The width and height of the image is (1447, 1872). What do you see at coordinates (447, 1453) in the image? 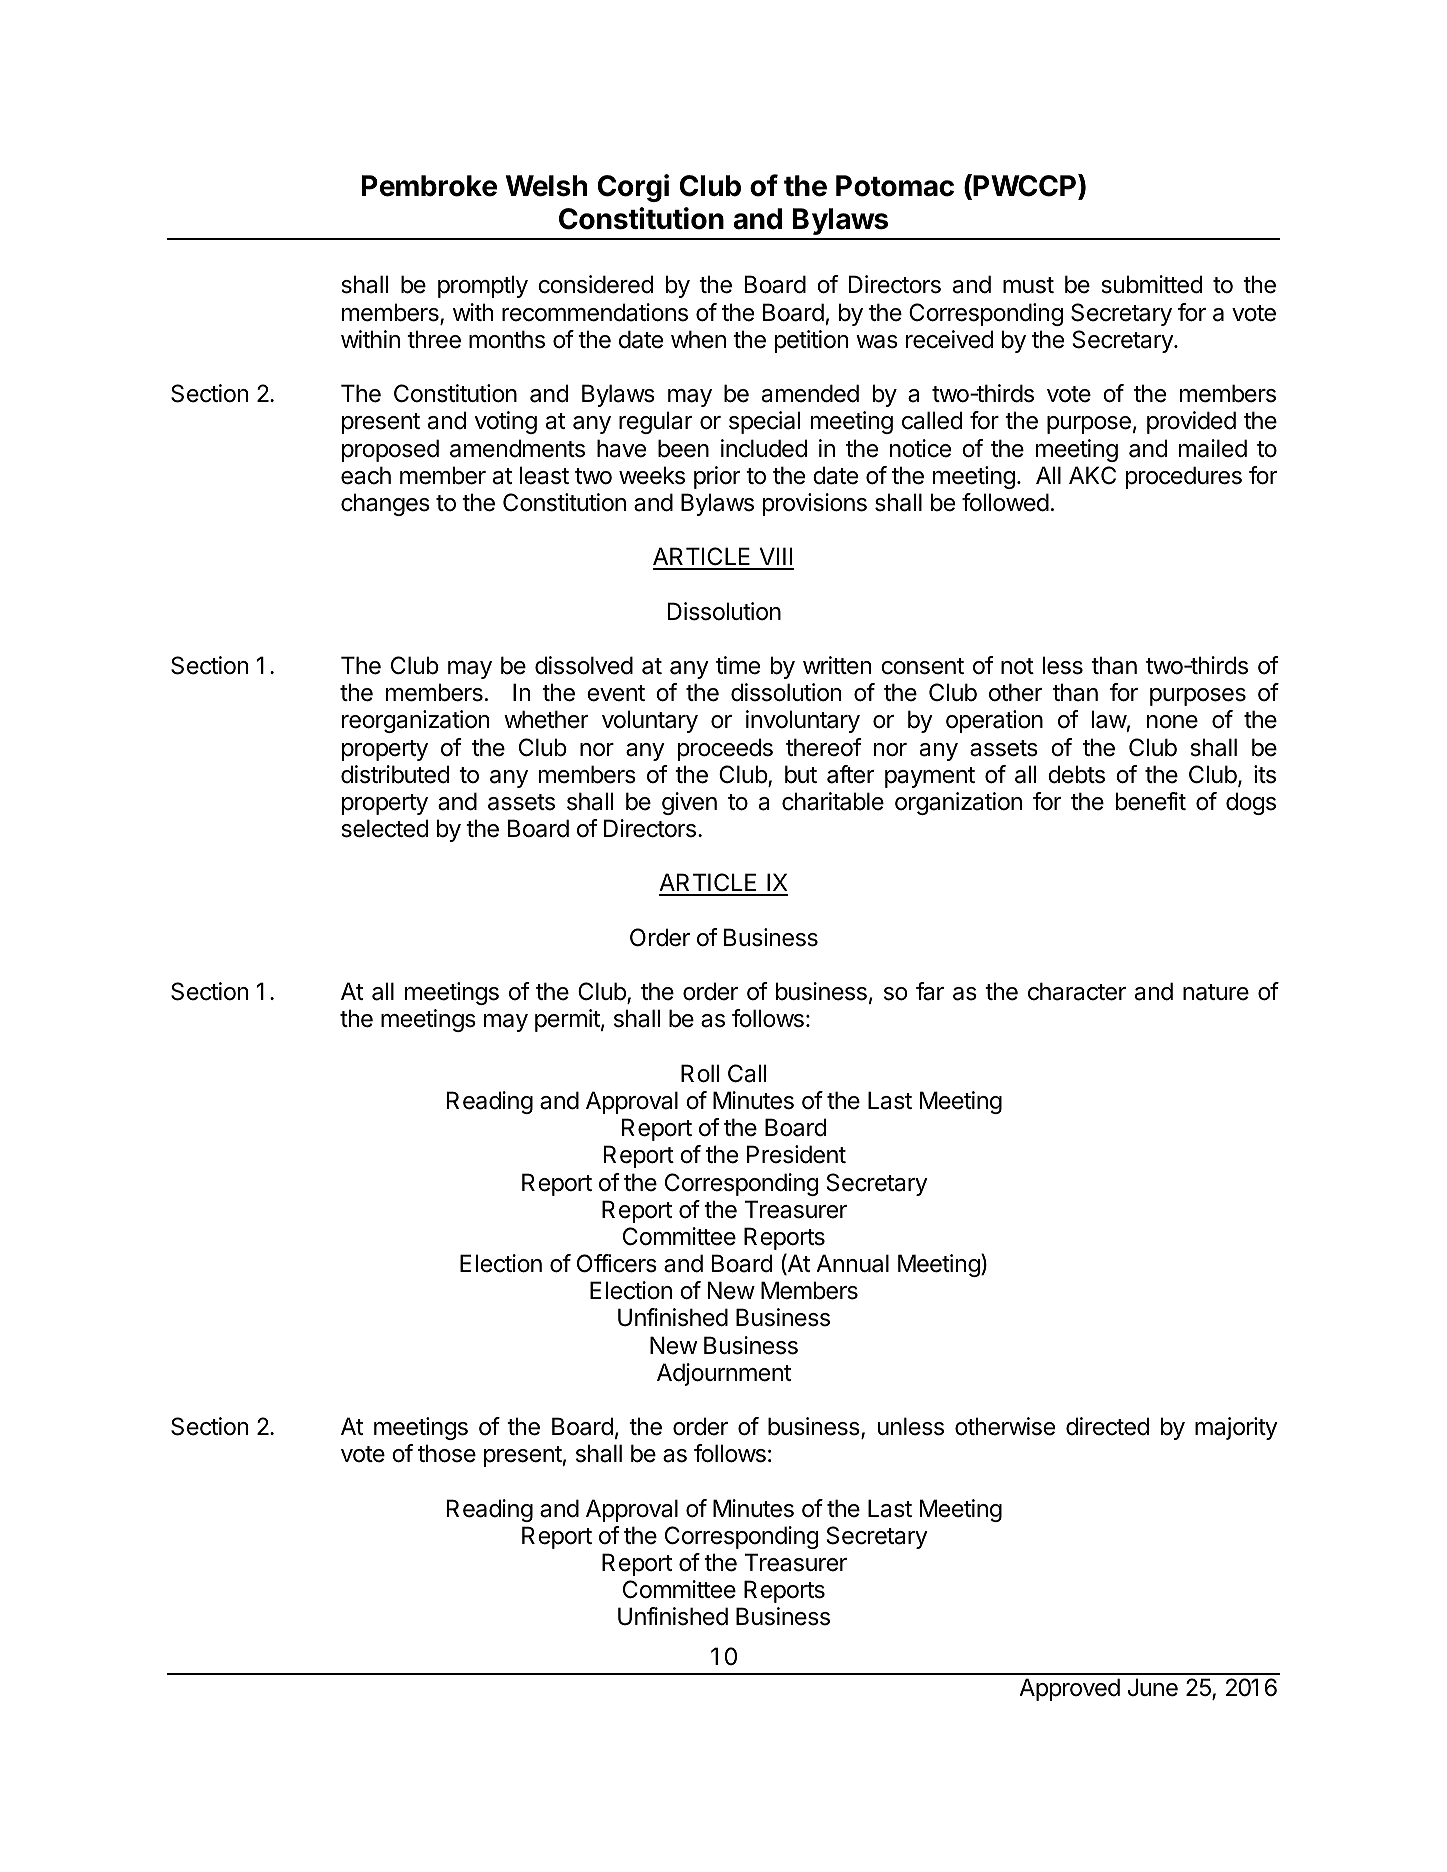
I see `those` at bounding box center [447, 1453].
